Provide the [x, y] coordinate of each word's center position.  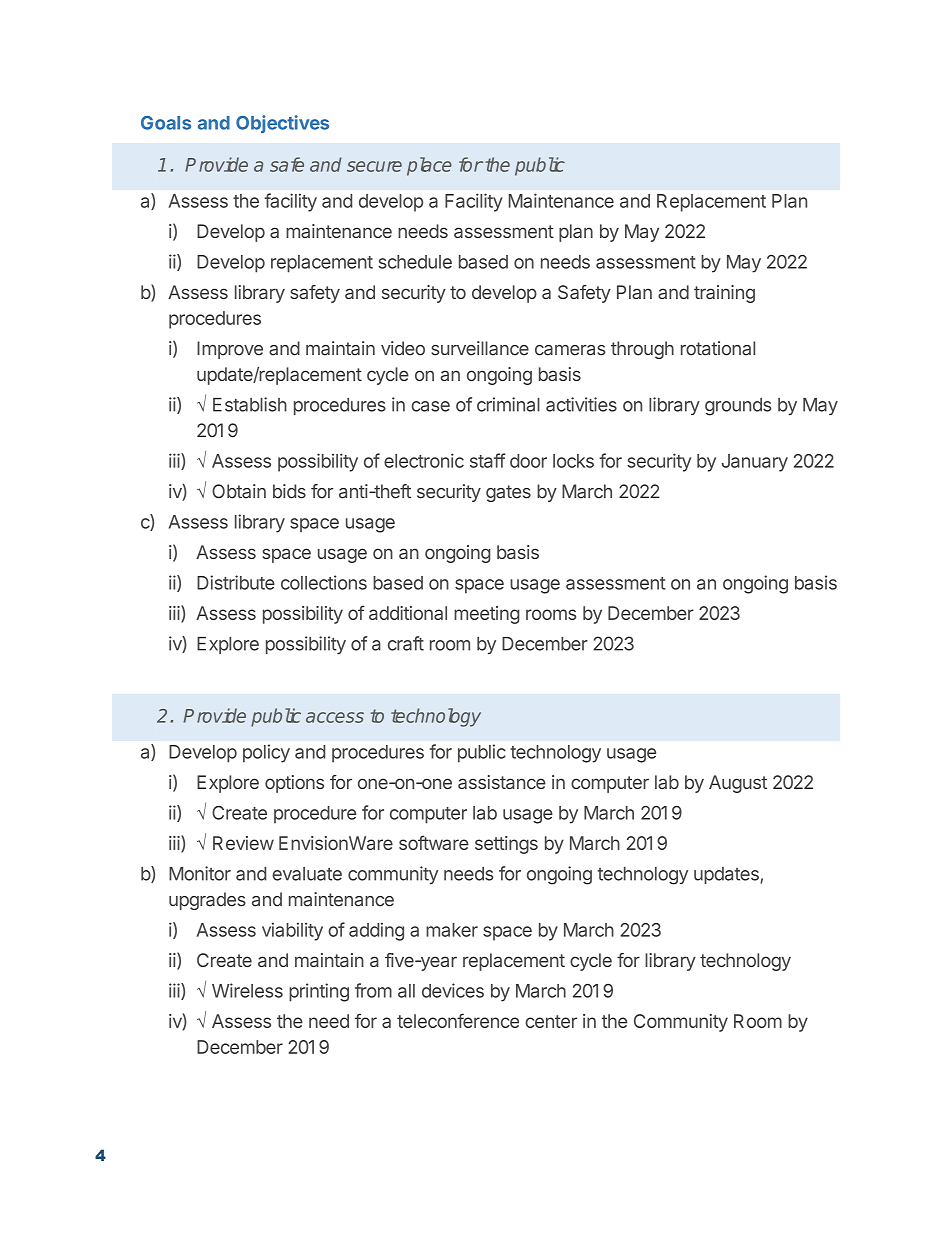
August [738, 784]
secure [374, 166]
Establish [250, 404]
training [724, 294]
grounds [738, 407]
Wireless [247, 990]
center [551, 1021]
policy [266, 753]
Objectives [282, 124]
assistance [502, 782]
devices [453, 990]
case [430, 406]
